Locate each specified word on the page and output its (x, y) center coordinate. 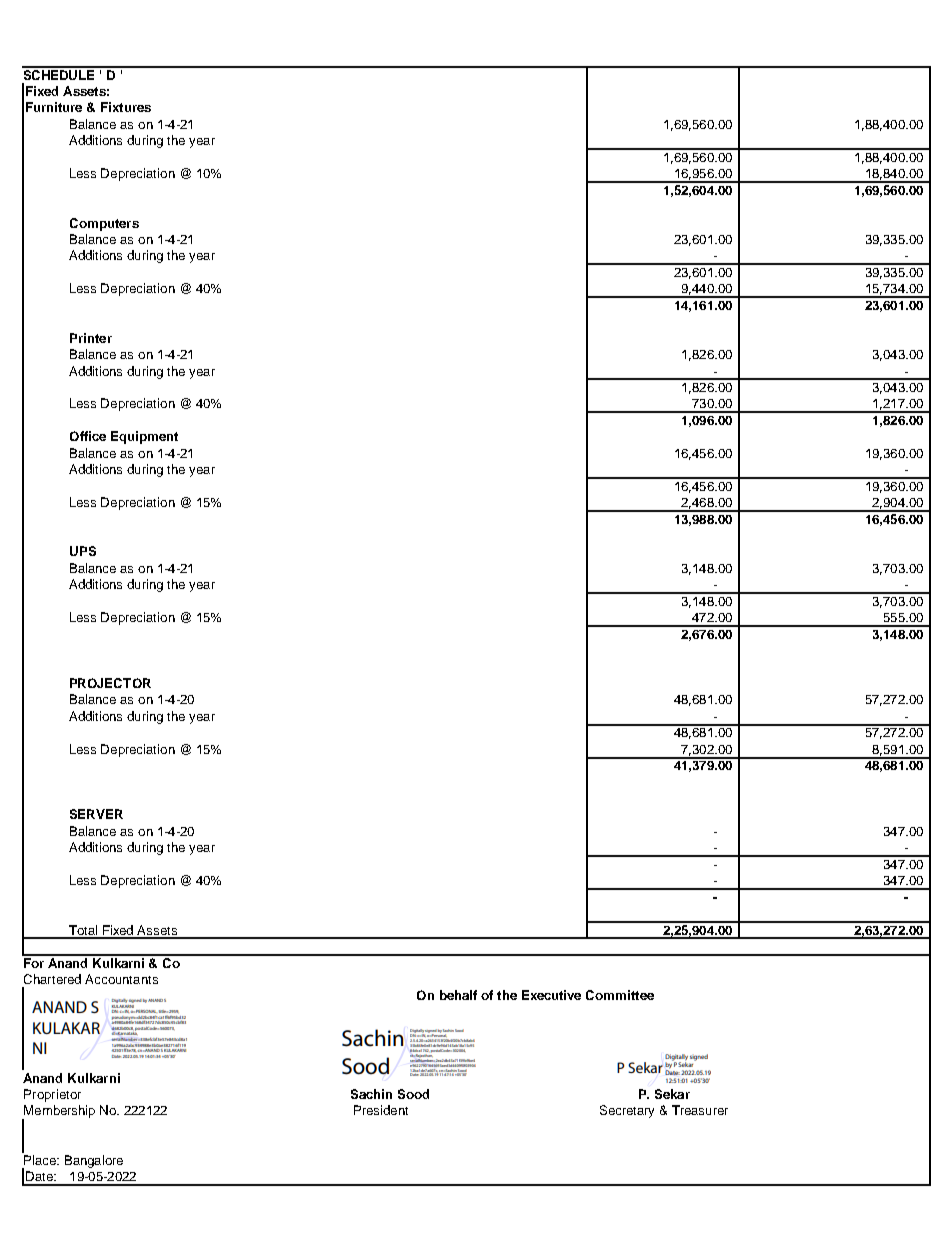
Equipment (144, 437)
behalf (458, 995)
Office (88, 436)
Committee (620, 995)
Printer (91, 338)
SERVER (96, 814)
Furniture (54, 107)
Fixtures (126, 107)
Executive (551, 995)
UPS (83, 551)
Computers (104, 224)
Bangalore (94, 1161)
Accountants (121, 979)
